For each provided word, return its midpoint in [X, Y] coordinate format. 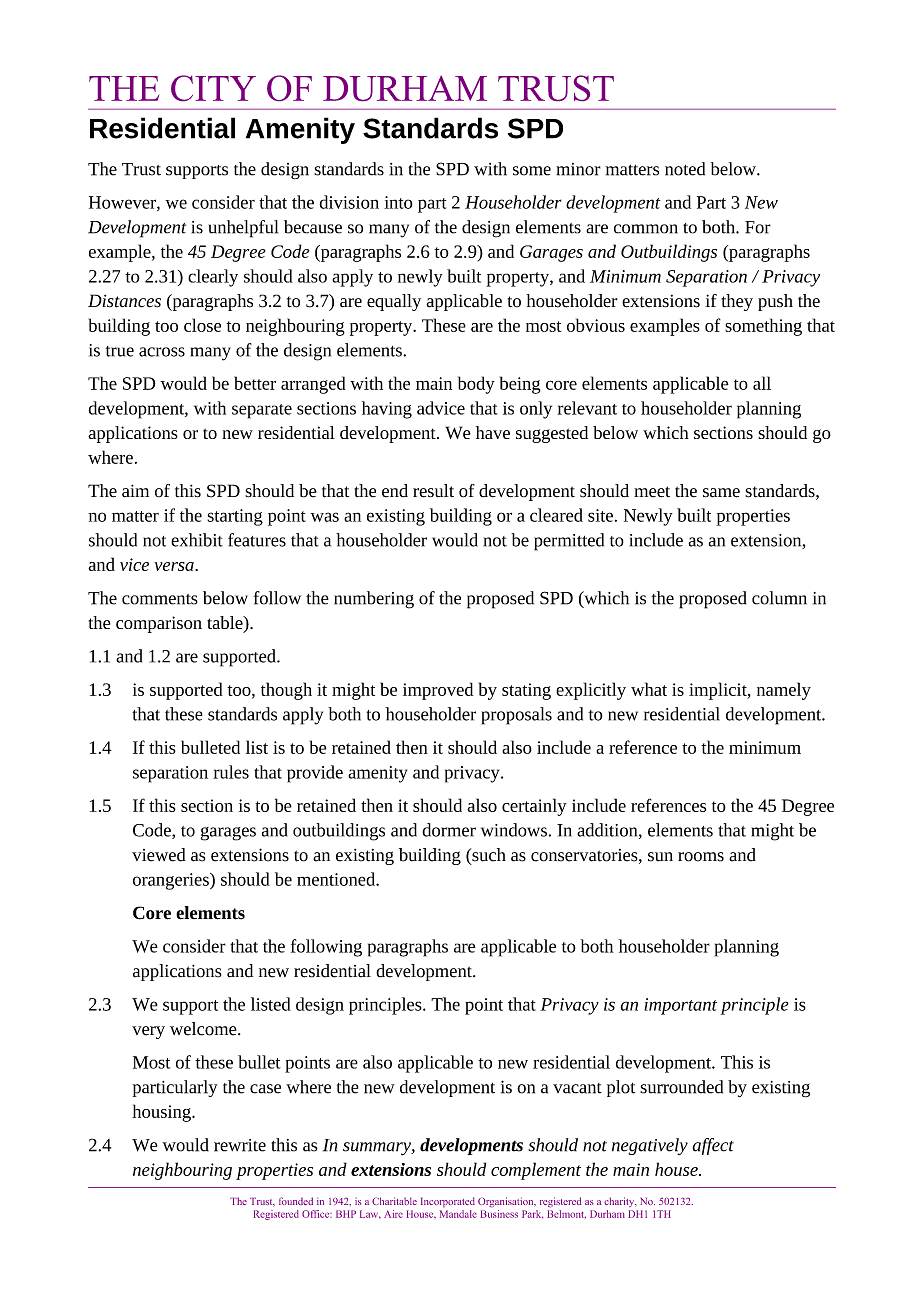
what [649, 689]
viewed [159, 855]
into [398, 202]
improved [438, 691]
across [162, 352]
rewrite [240, 1145]
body [476, 385]
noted [685, 169]
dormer [449, 830]
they [737, 302]
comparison [159, 624]
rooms [701, 857]
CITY [213, 88]
